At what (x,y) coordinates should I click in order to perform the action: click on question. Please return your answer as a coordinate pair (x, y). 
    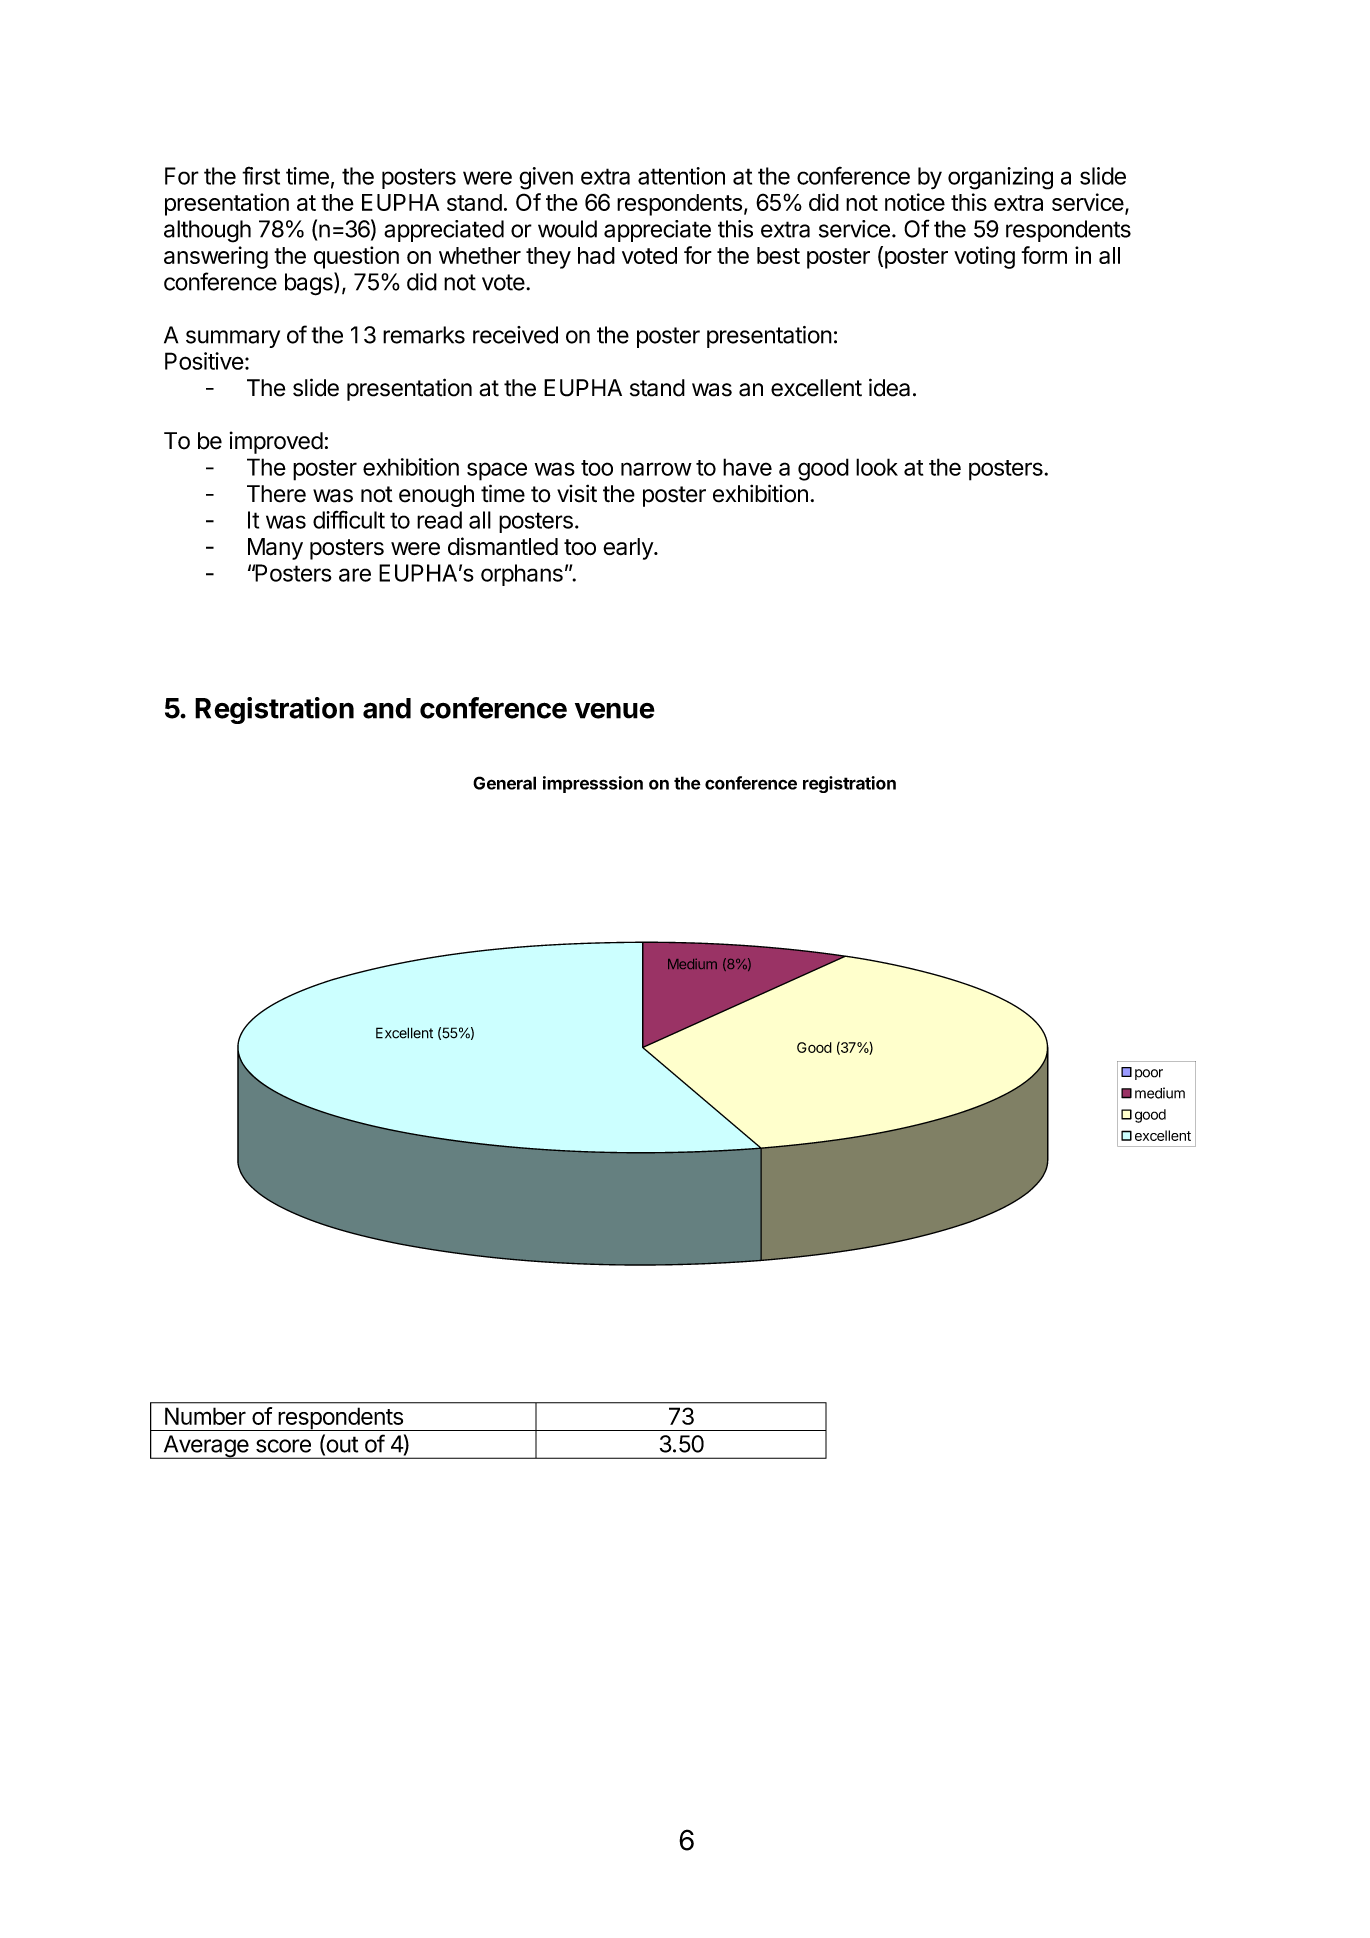
    Looking at the image, I should click on (356, 257).
